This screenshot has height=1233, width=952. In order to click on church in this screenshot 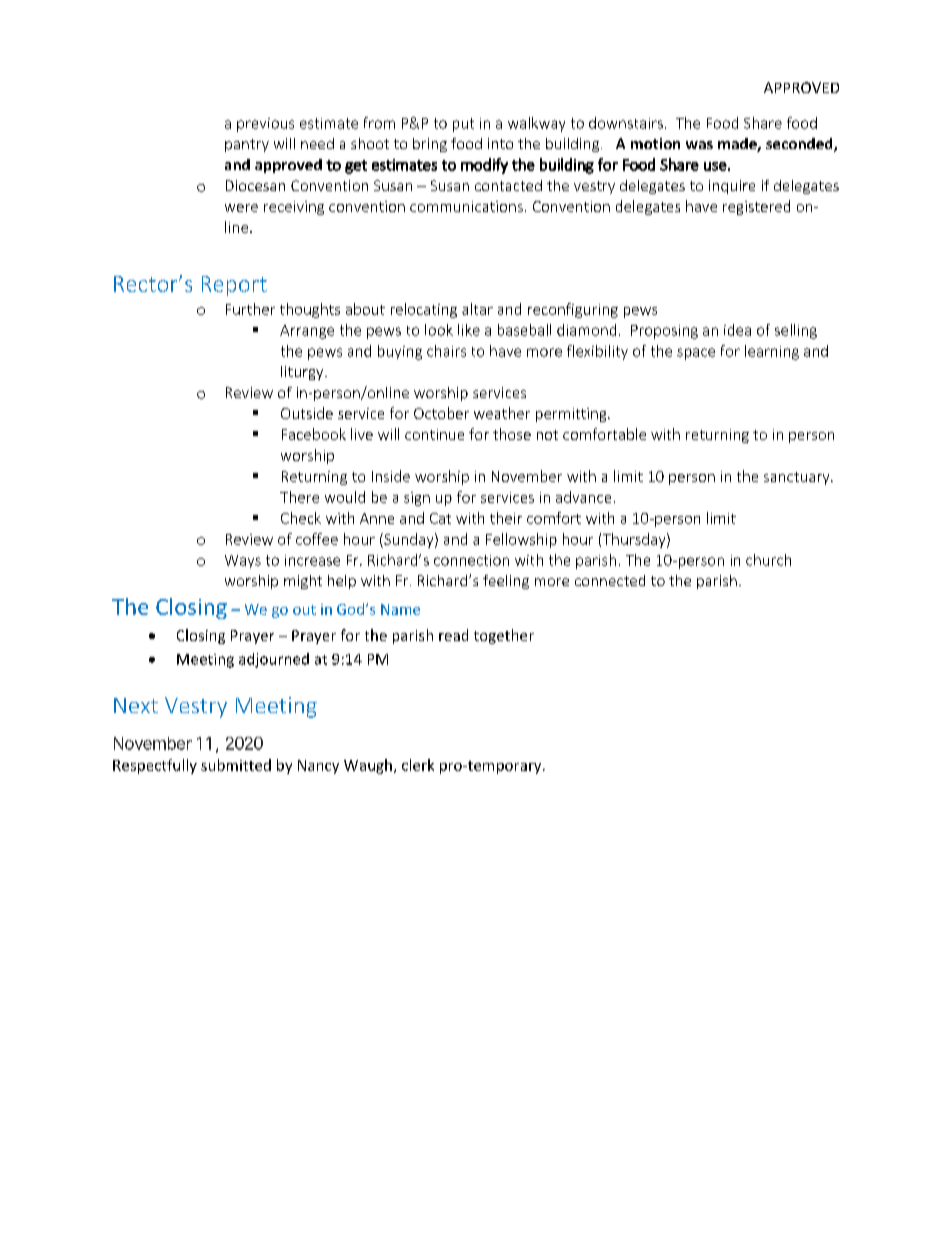, I will do `click(768, 560)`.
